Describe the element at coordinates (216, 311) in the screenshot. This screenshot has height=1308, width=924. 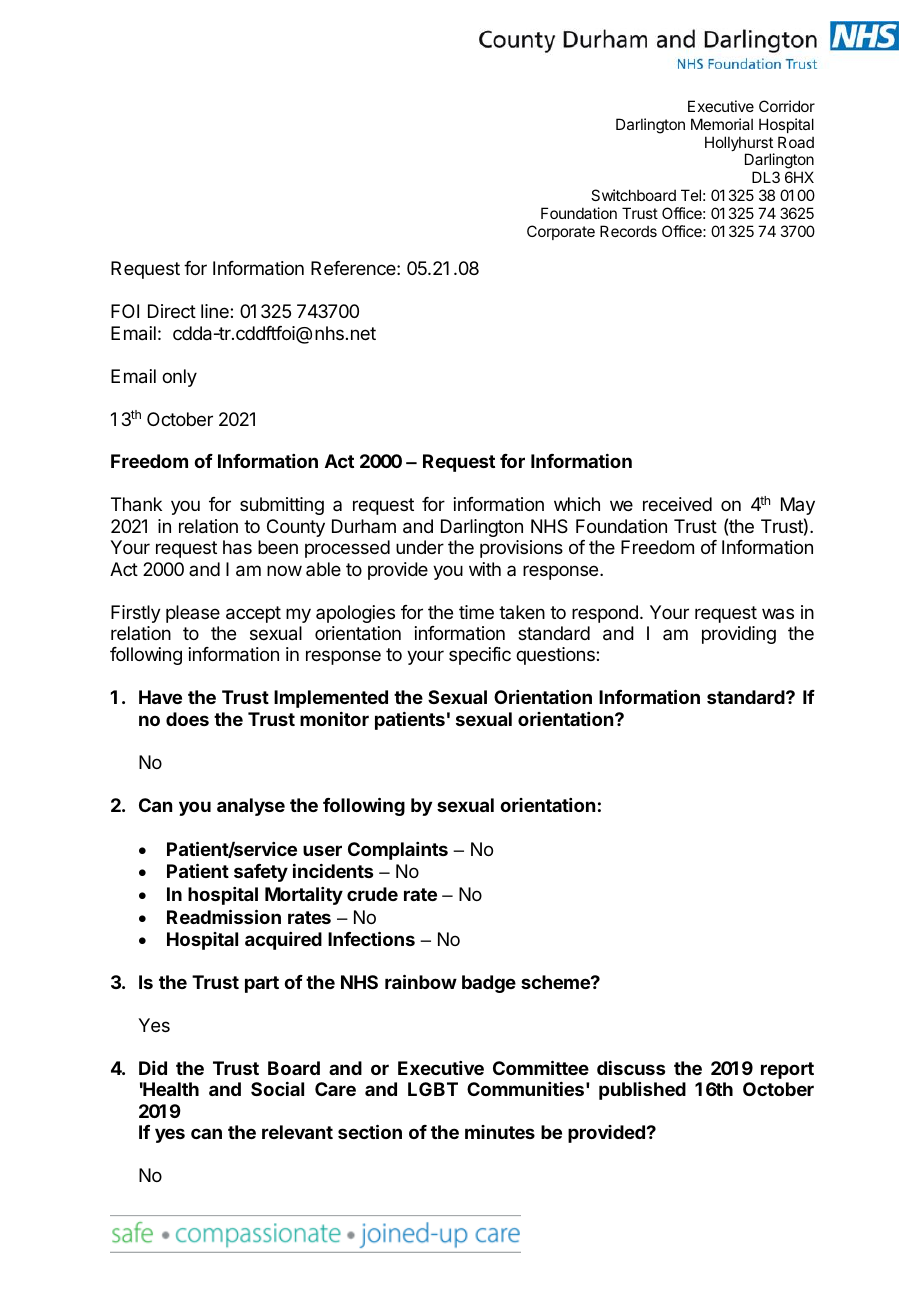
I see `line` at that location.
